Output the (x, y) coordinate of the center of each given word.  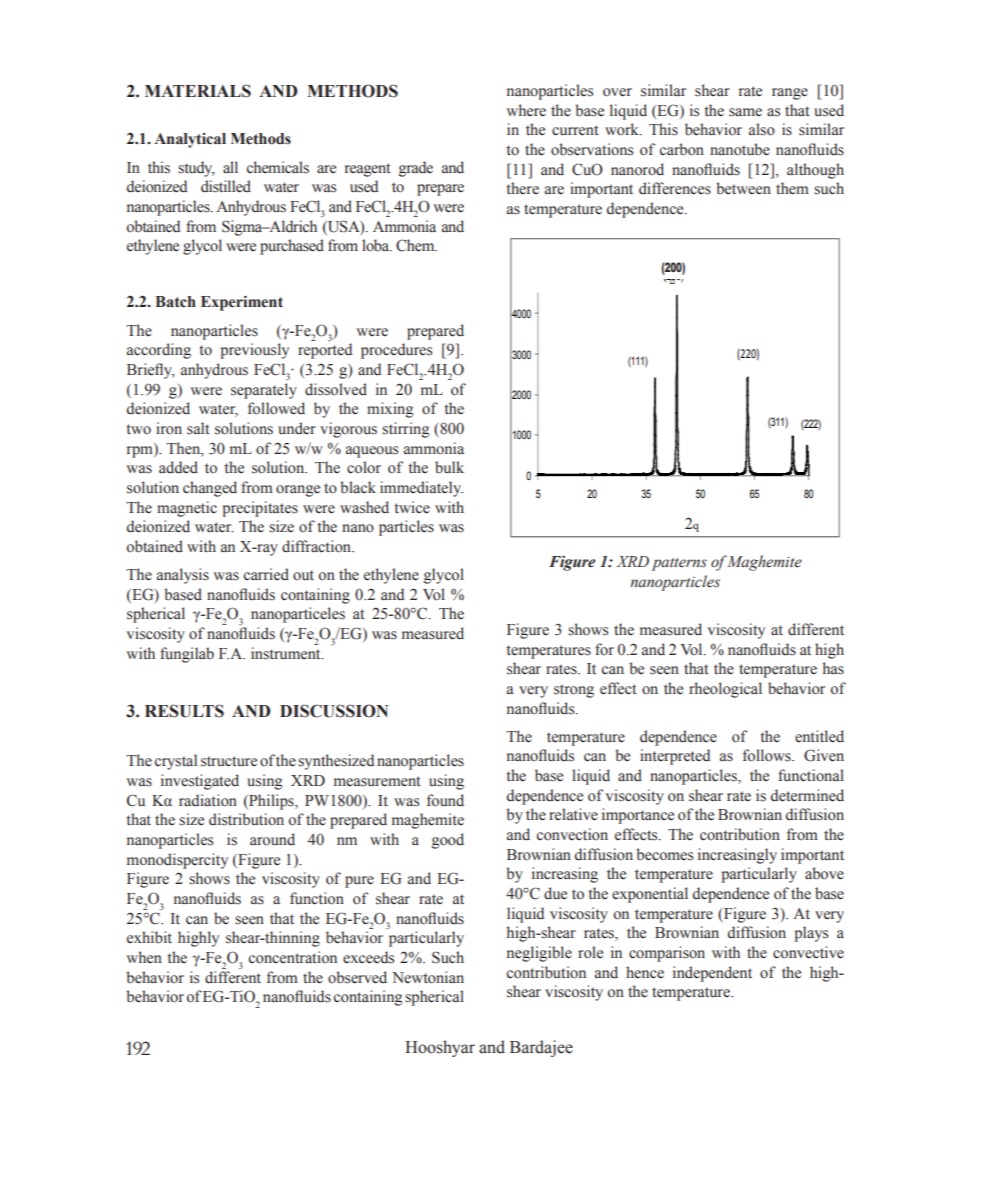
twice (412, 507)
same (745, 112)
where (526, 110)
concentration (293, 957)
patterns (679, 564)
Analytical (190, 140)
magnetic (187, 509)
